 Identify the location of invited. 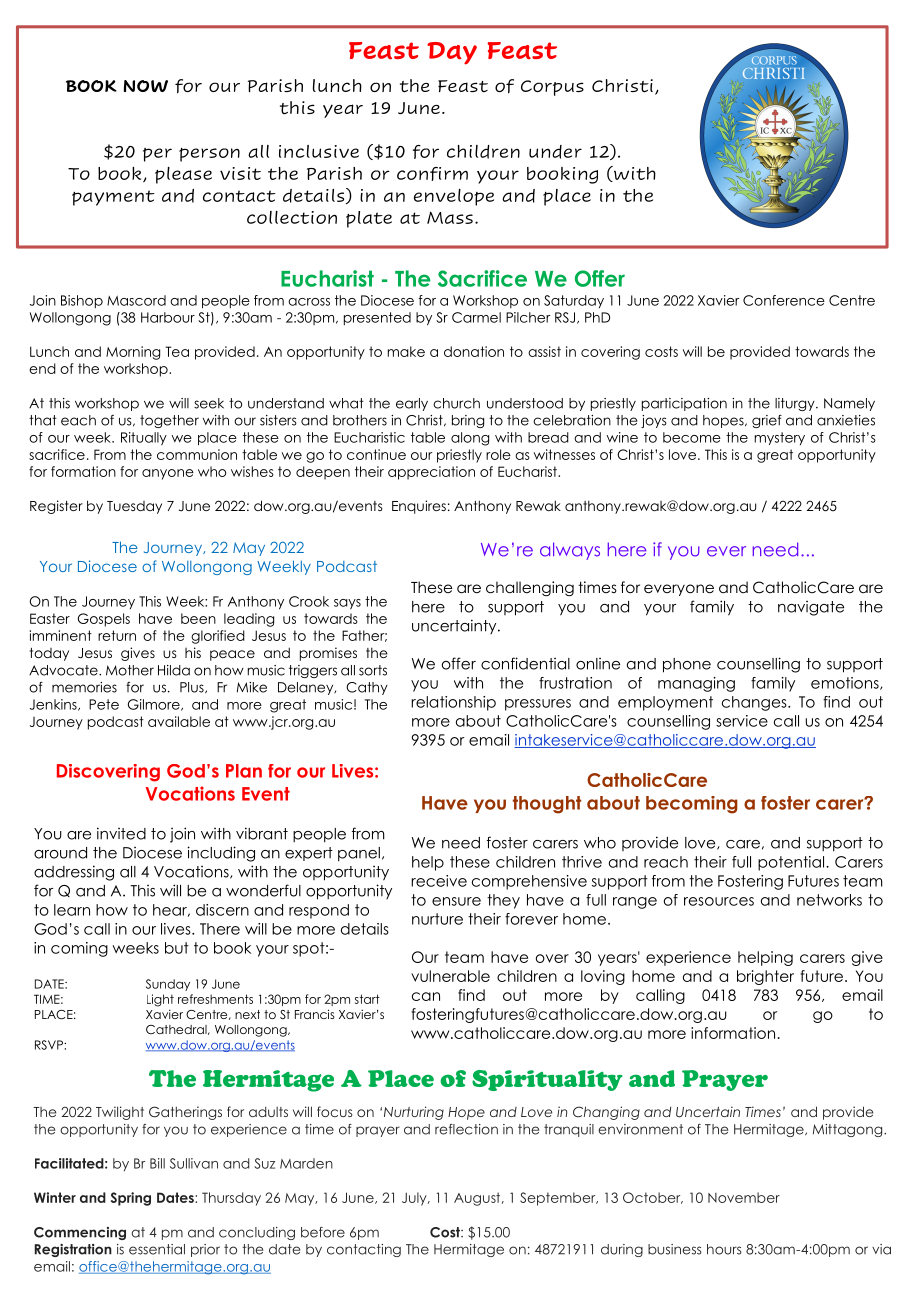
(121, 833).
